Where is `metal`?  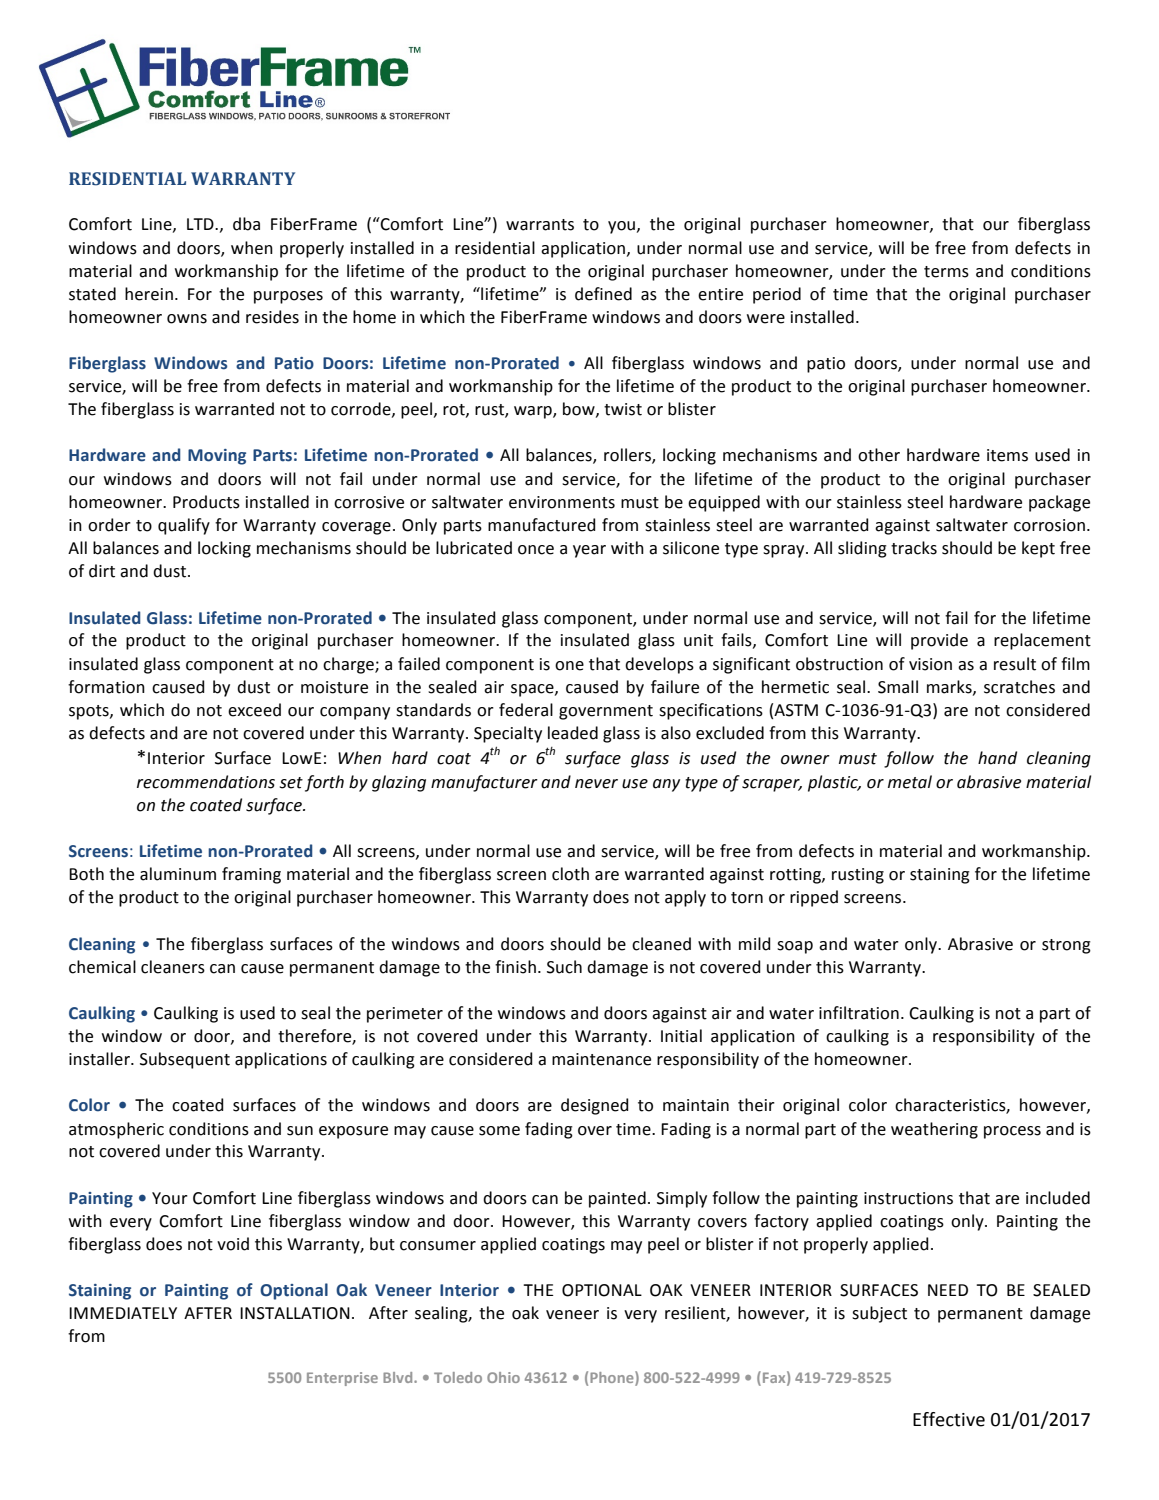
metal is located at coordinates (910, 782).
